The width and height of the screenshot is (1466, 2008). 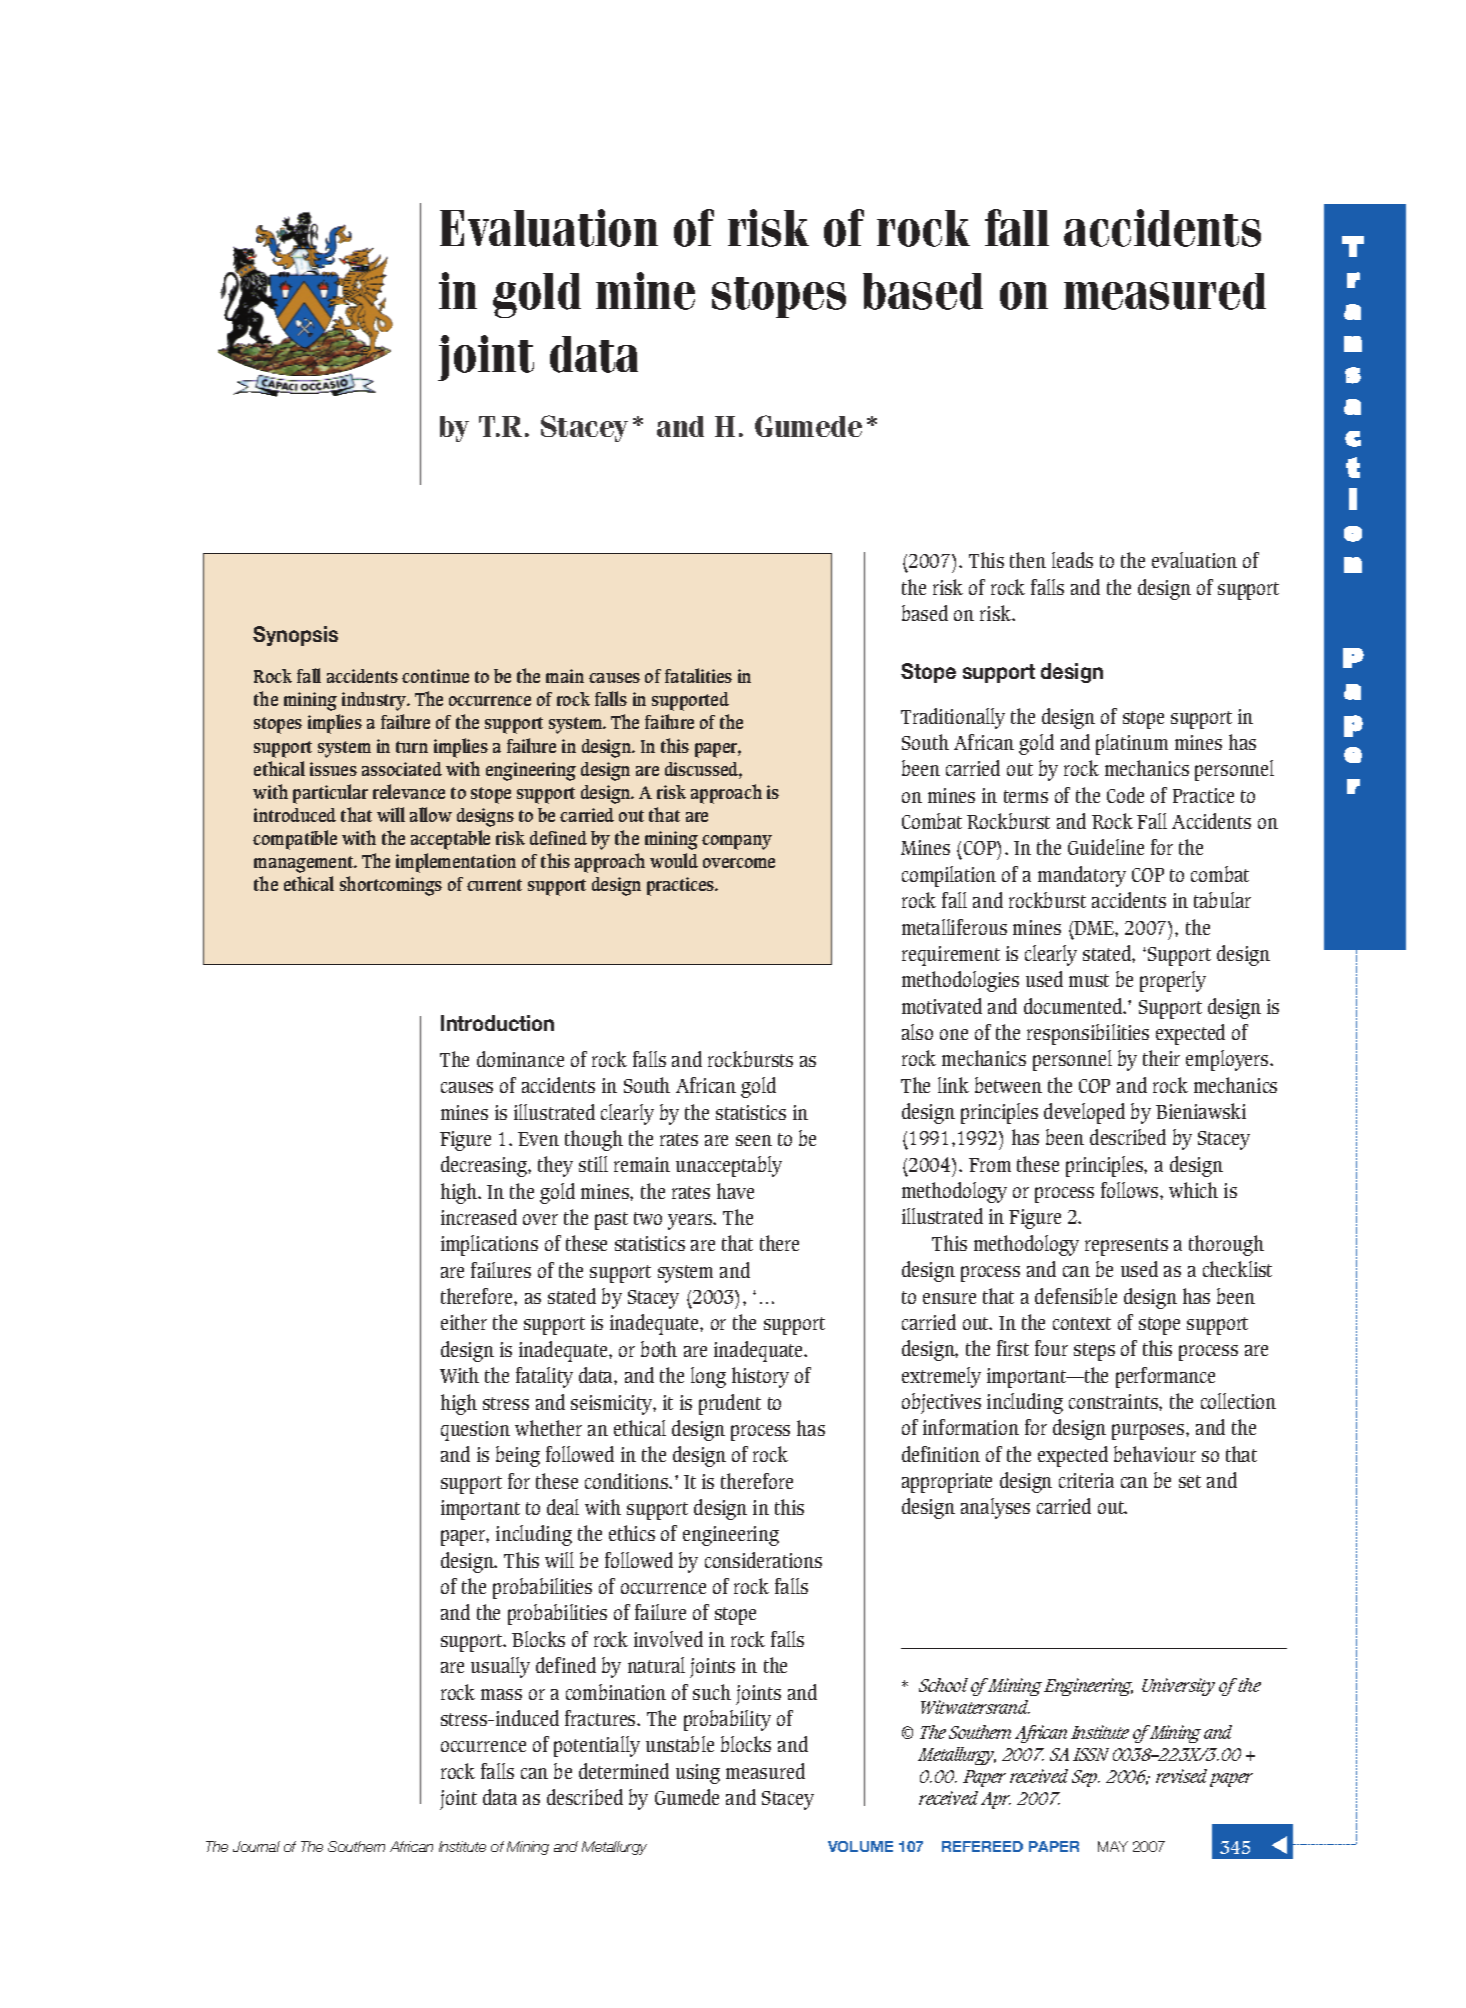 I want to click on history, so click(x=760, y=1377).
